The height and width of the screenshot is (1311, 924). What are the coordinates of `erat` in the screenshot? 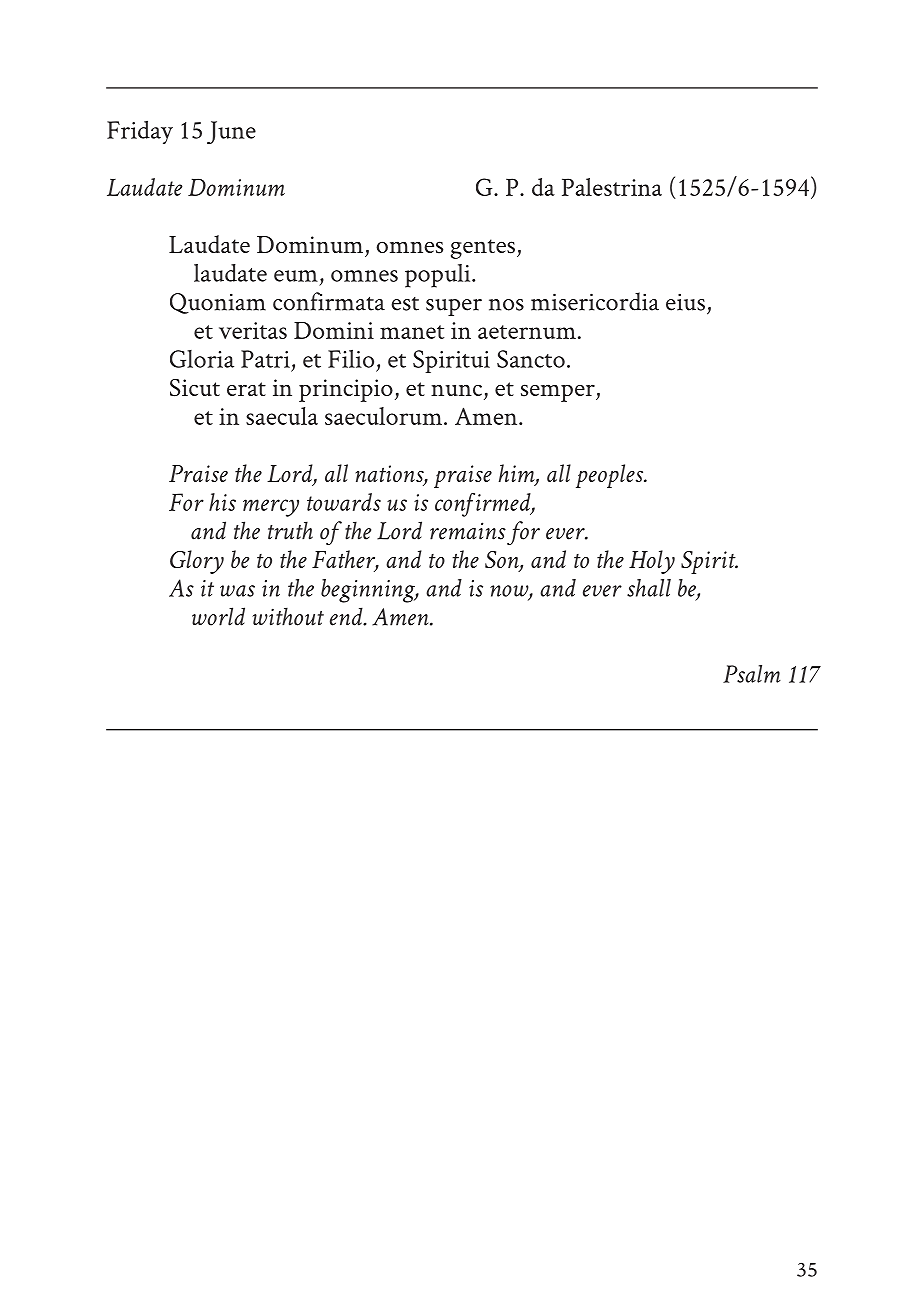 It's located at (246, 389).
